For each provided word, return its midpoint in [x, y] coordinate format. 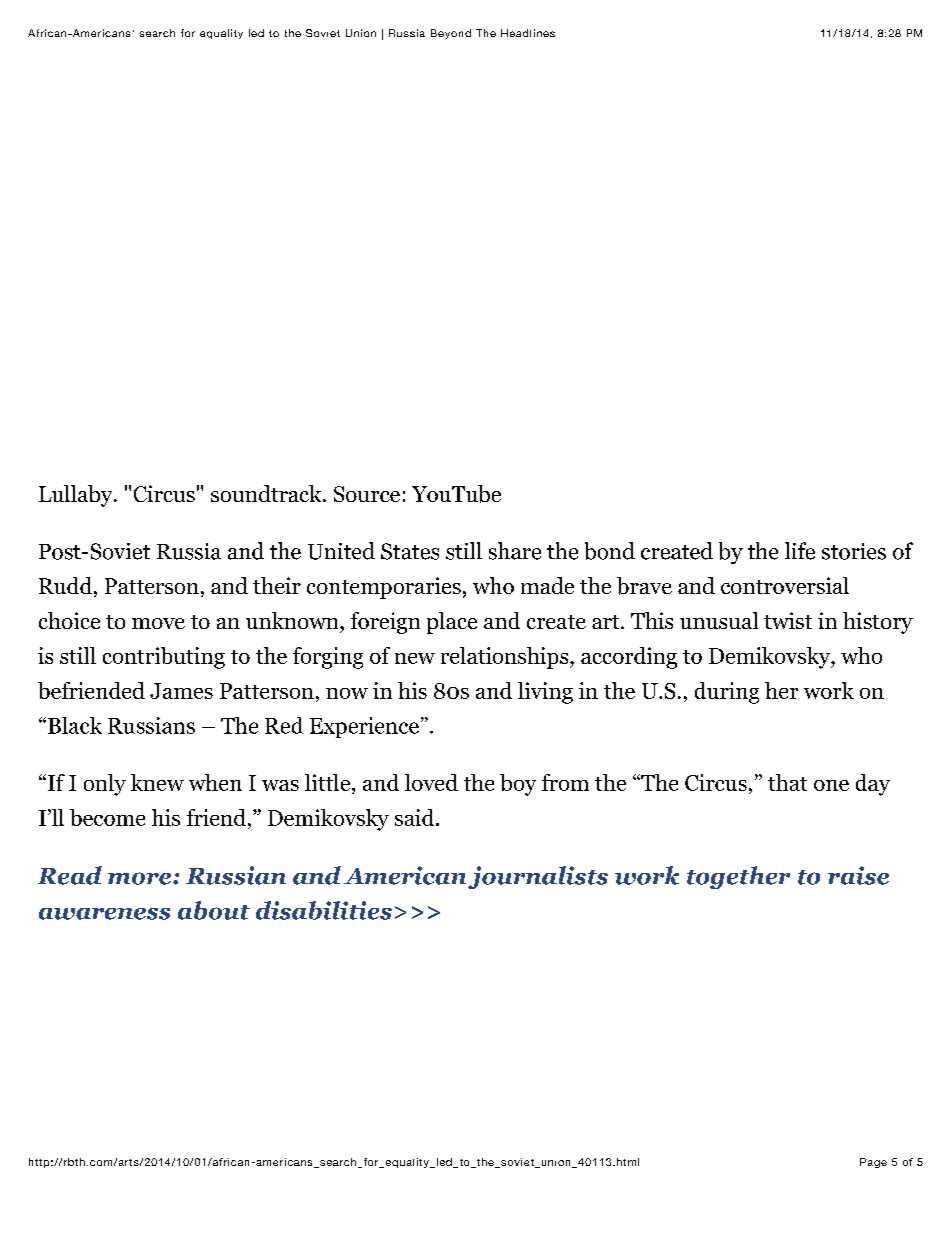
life [800, 551]
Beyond [451, 34]
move [158, 623]
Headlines [528, 33]
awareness [104, 914]
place [452, 623]
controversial [785, 585]
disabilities [324, 910]
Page [873, 1163]
